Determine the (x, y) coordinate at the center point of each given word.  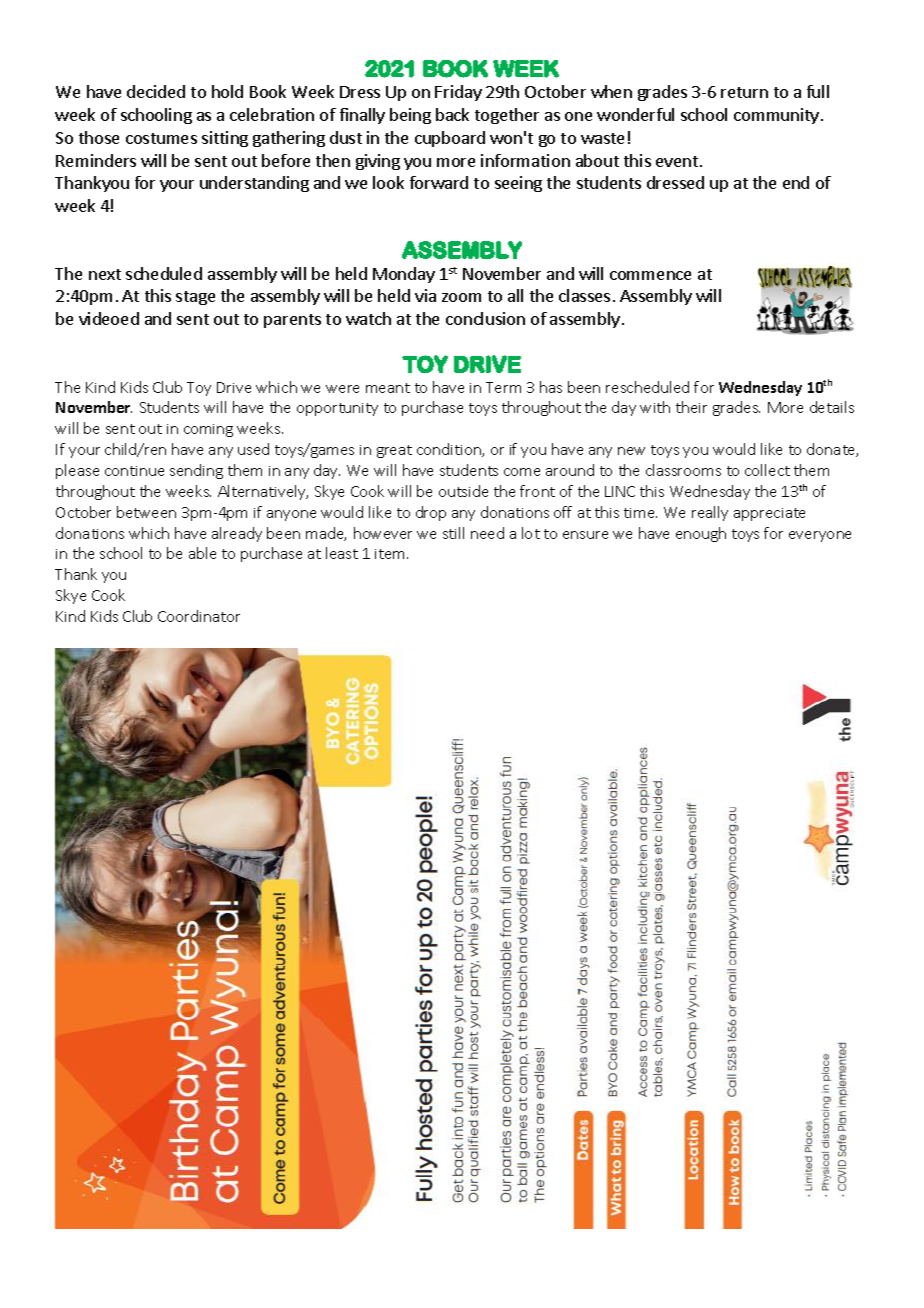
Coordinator (199, 616)
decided (156, 91)
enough (701, 534)
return (744, 92)
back (452, 114)
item (391, 554)
